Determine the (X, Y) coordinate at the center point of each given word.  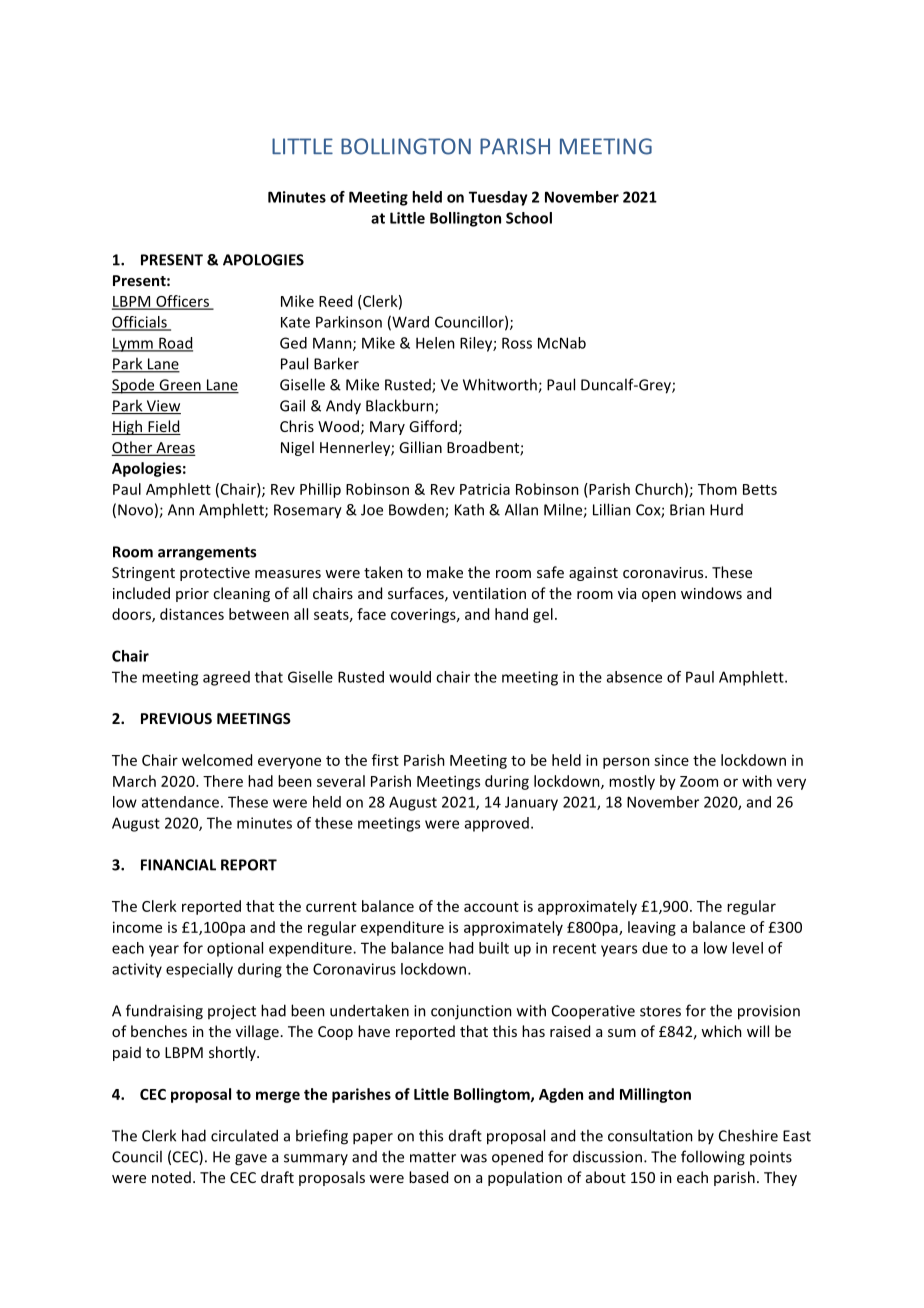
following (713, 1158)
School (529, 218)
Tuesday (498, 198)
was (474, 1158)
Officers (182, 302)
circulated (244, 1135)
